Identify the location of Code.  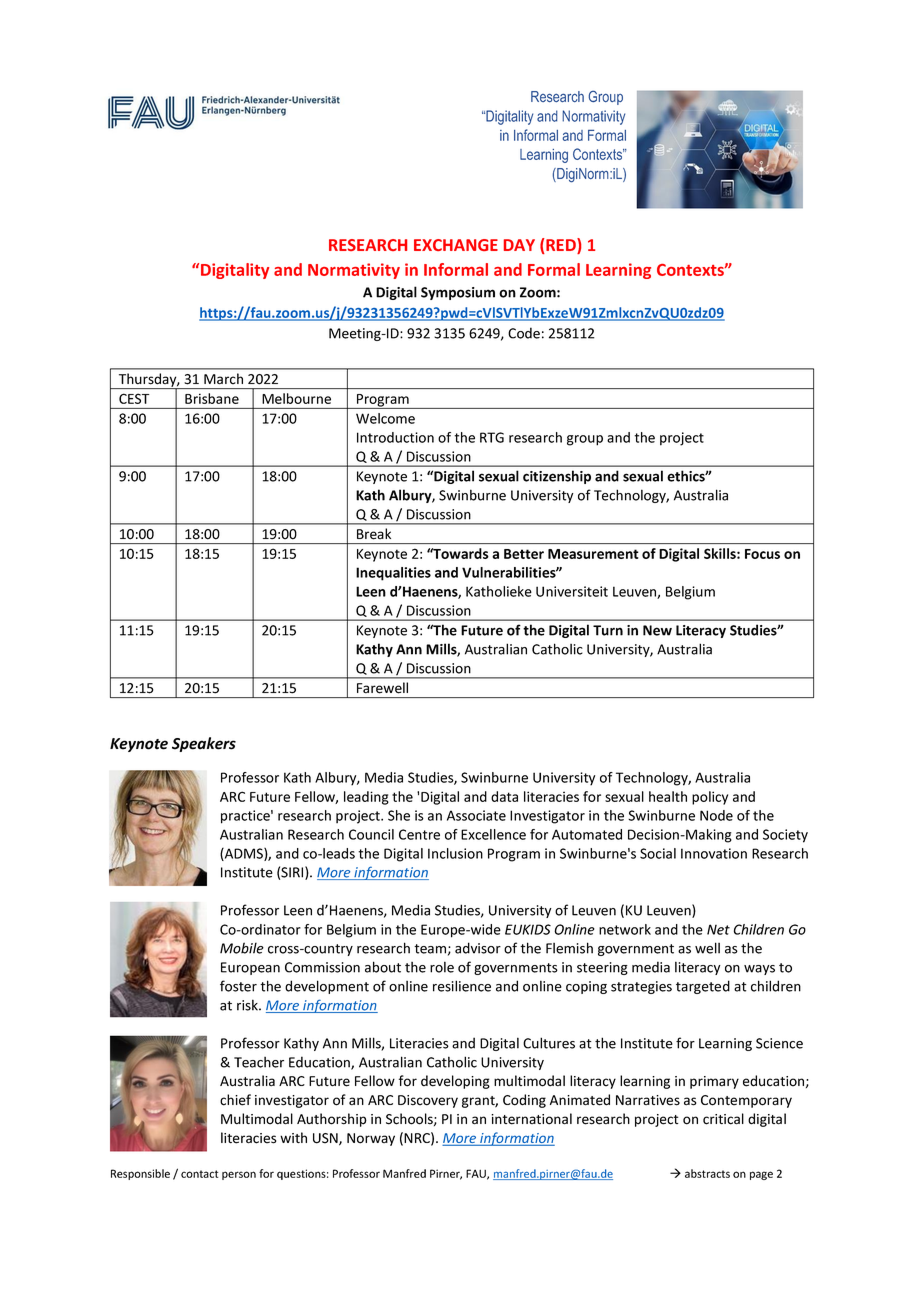
(524, 333).
